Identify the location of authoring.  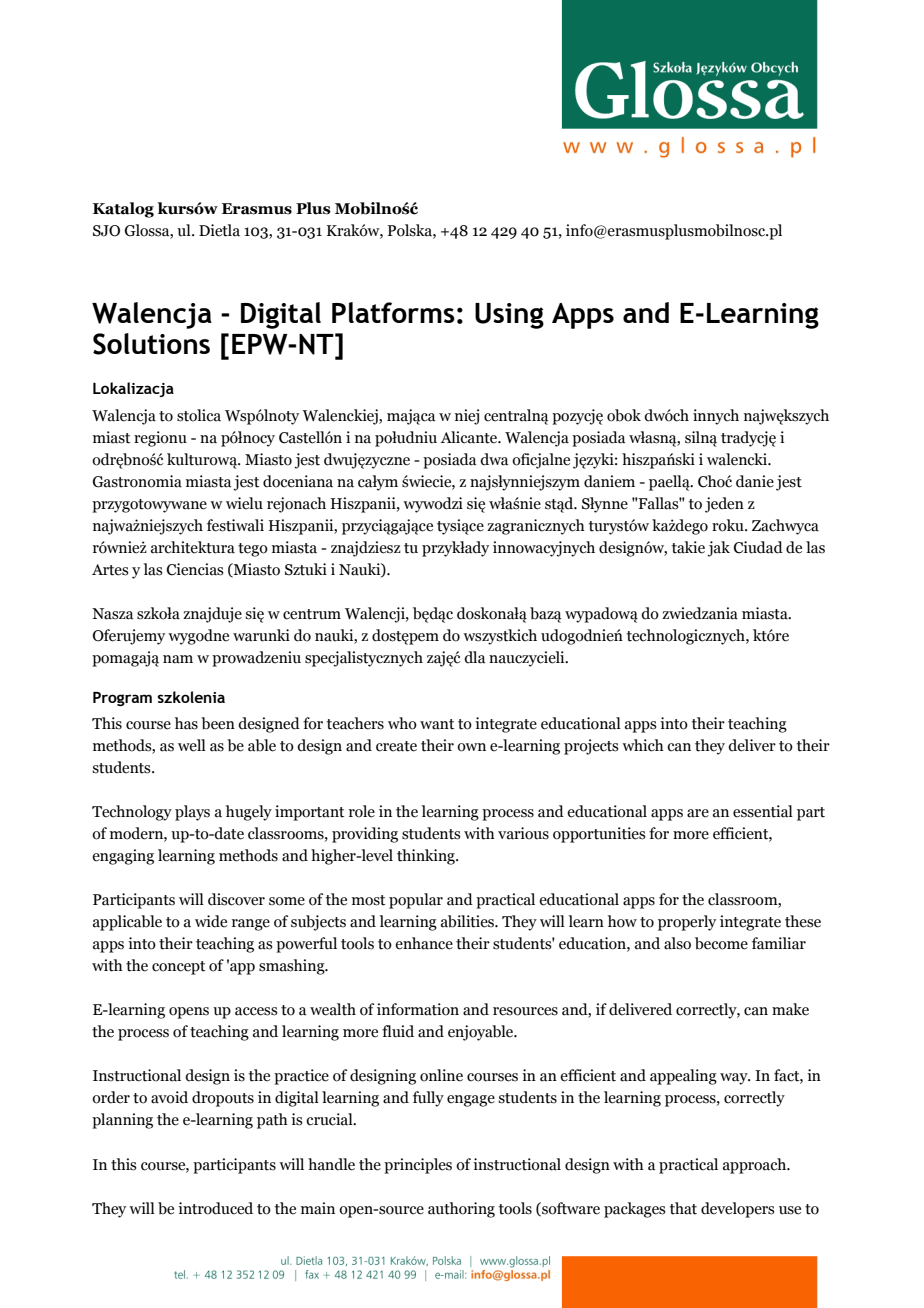
(461, 1210).
